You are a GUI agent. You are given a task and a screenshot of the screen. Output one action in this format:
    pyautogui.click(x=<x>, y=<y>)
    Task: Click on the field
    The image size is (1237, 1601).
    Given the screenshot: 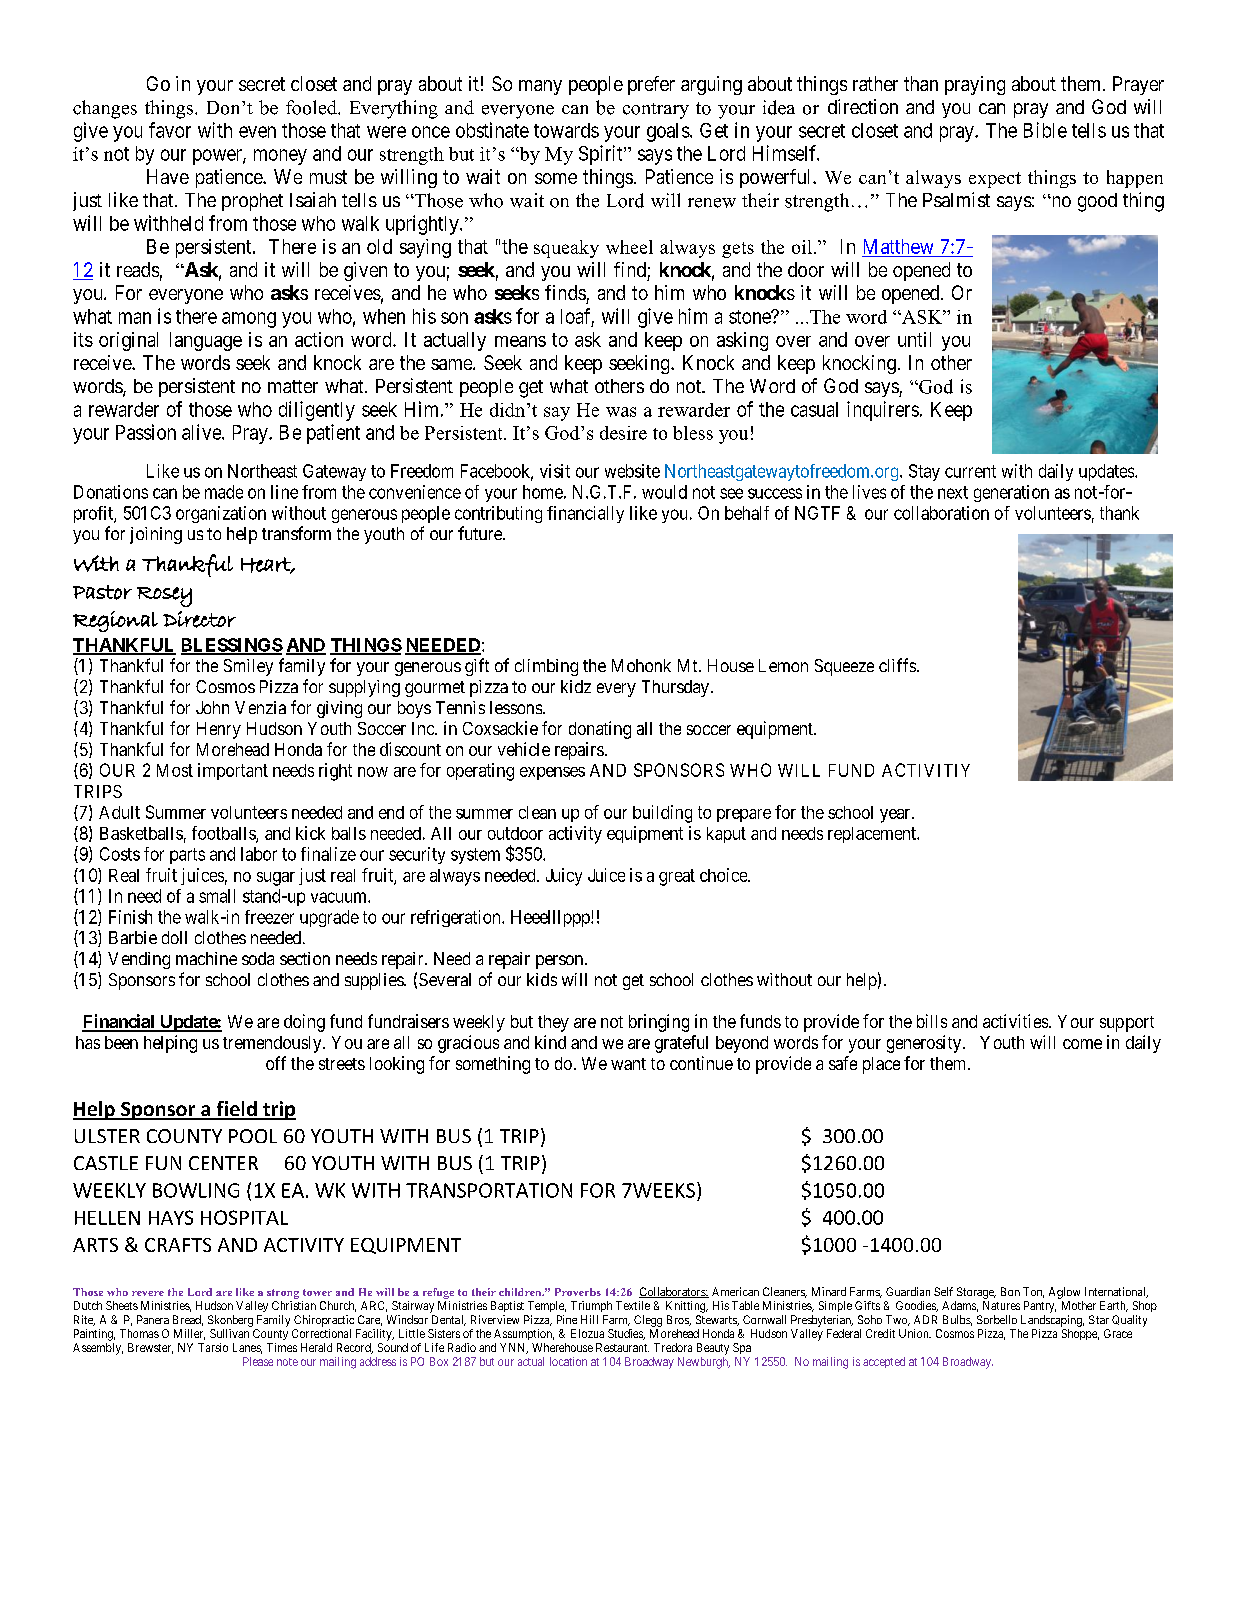 What is the action you would take?
    pyautogui.click(x=236, y=1110)
